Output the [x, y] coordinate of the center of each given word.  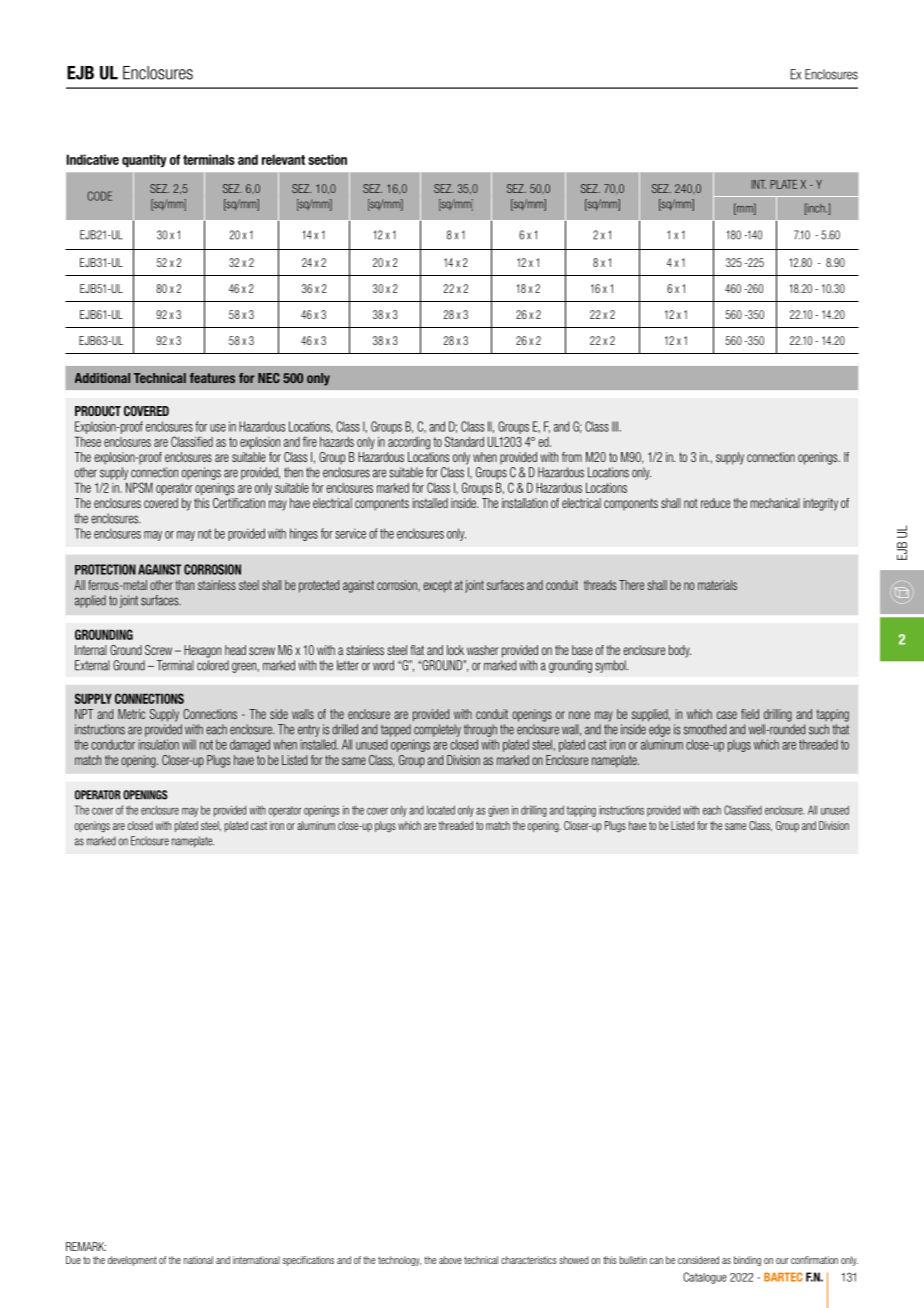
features [212, 378]
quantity [144, 161]
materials [717, 585]
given [498, 811]
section [327, 159]
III [616, 426]
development [132, 1261]
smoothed [705, 729]
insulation [159, 744]
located [441, 810]
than [185, 585]
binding [747, 1261]
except [437, 586]
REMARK [86, 1246]
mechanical [775, 503]
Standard [464, 441]
